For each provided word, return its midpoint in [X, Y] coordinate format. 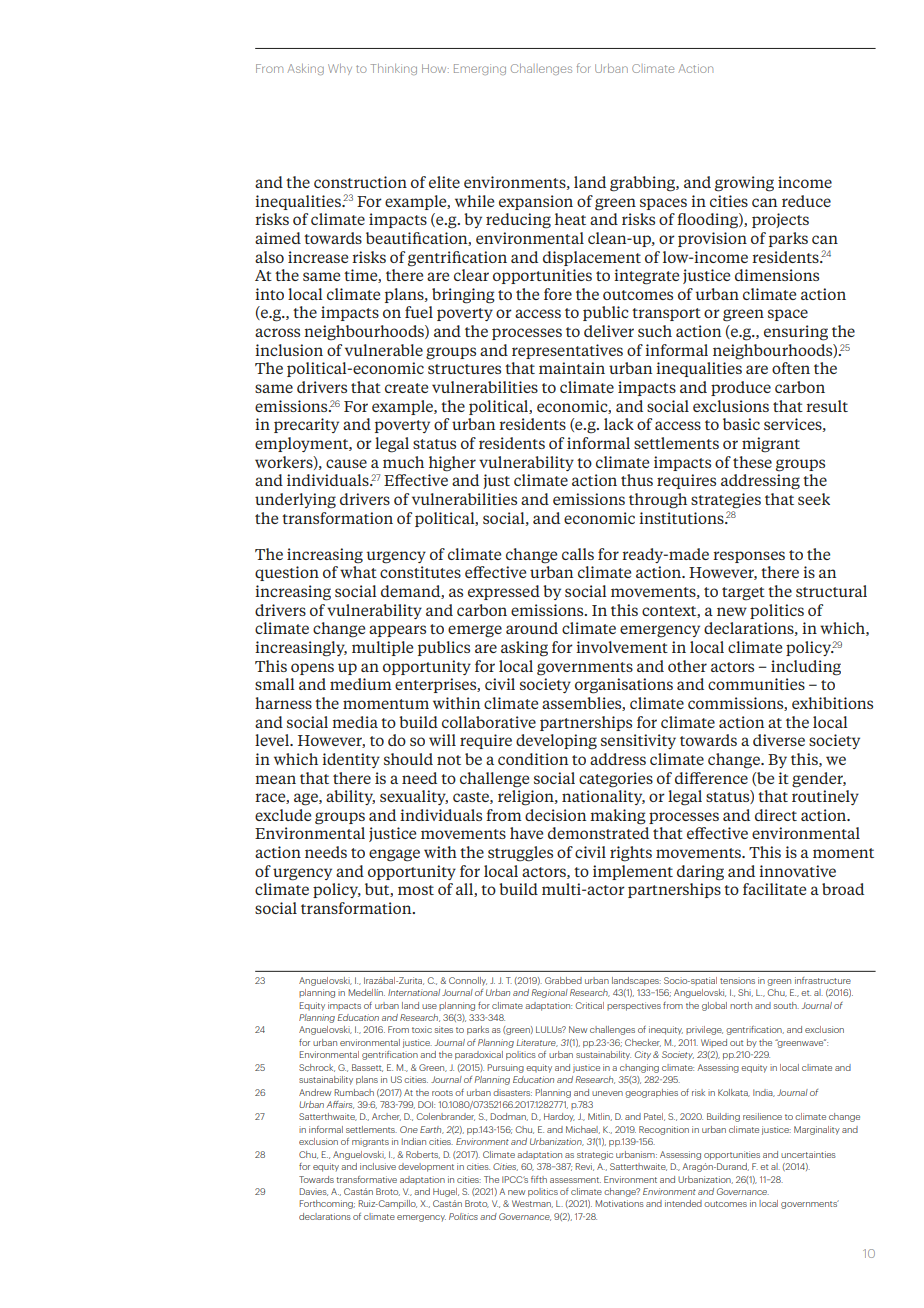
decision [555, 815]
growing [744, 184]
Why [340, 69]
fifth [539, 1179]
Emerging [480, 69]
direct [776, 815]
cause [346, 463]
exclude [283, 815]
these [752, 462]
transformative [366, 1179]
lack [619, 424]
